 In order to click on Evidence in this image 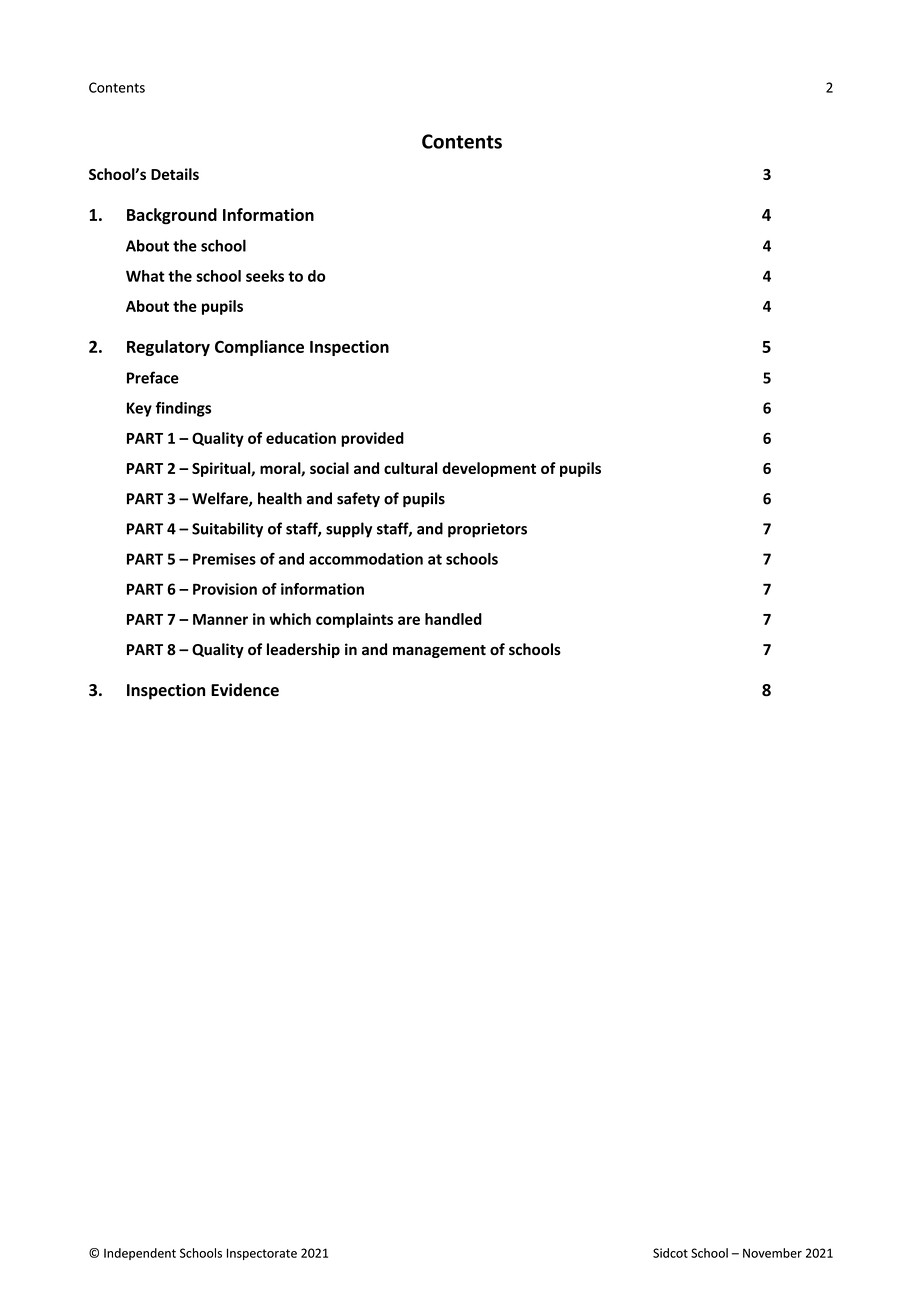, I will do `click(245, 690)`.
